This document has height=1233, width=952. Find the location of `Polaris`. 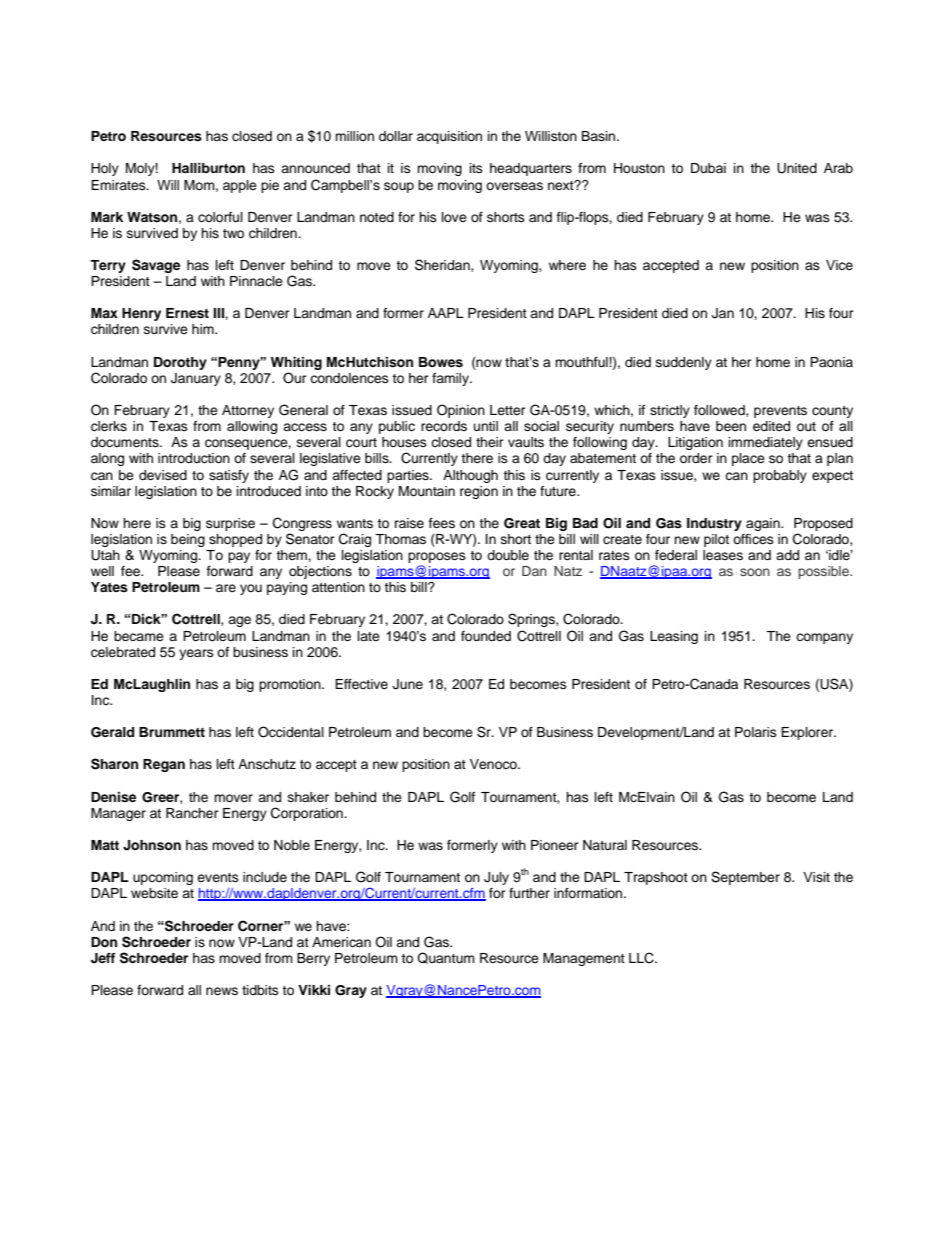

Polaris is located at coordinates (756, 732).
